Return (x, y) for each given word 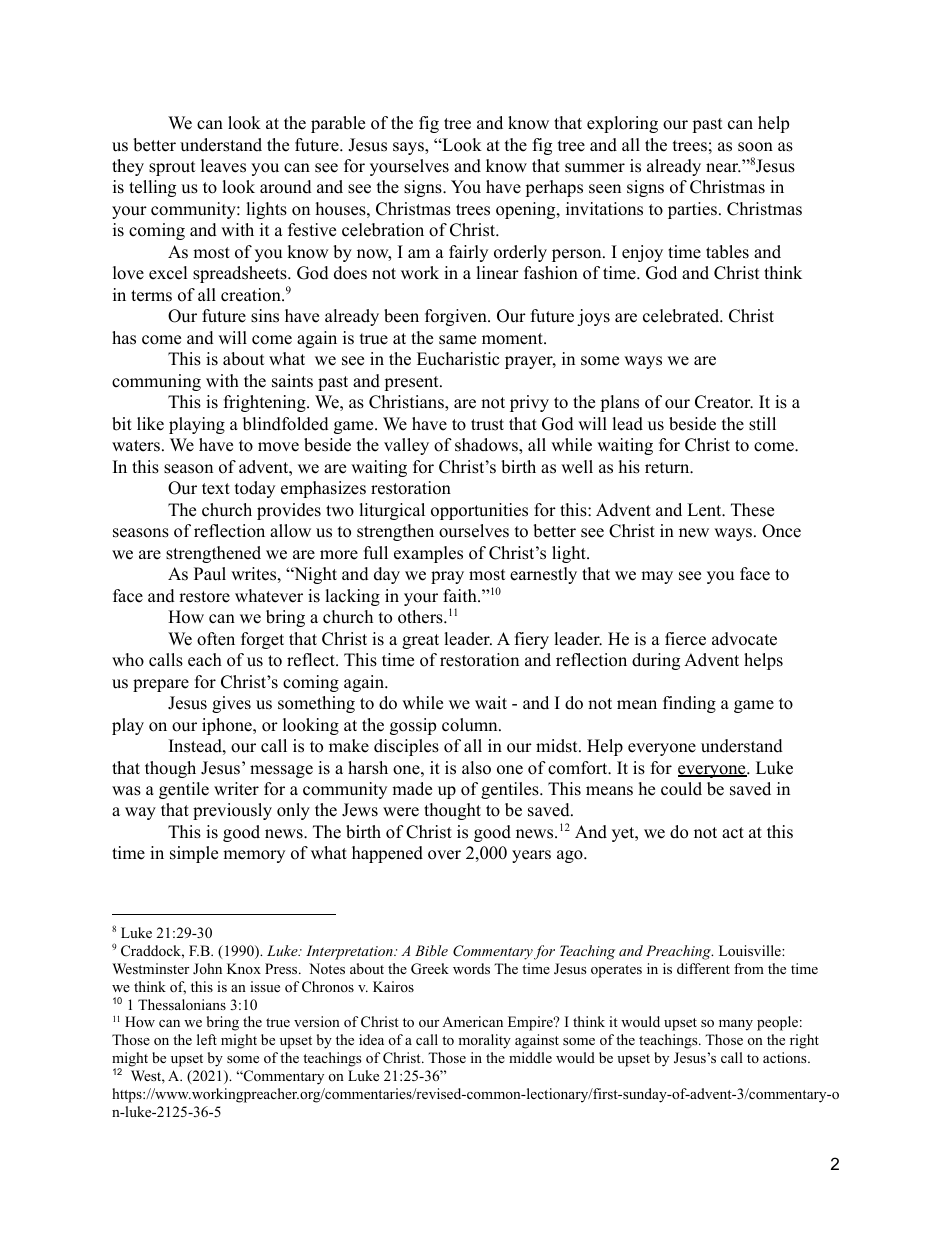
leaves (223, 166)
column (471, 725)
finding (689, 704)
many (736, 1025)
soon (755, 147)
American (472, 1021)
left (207, 1039)
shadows (487, 446)
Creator (724, 402)
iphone (228, 726)
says (409, 148)
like (150, 424)
